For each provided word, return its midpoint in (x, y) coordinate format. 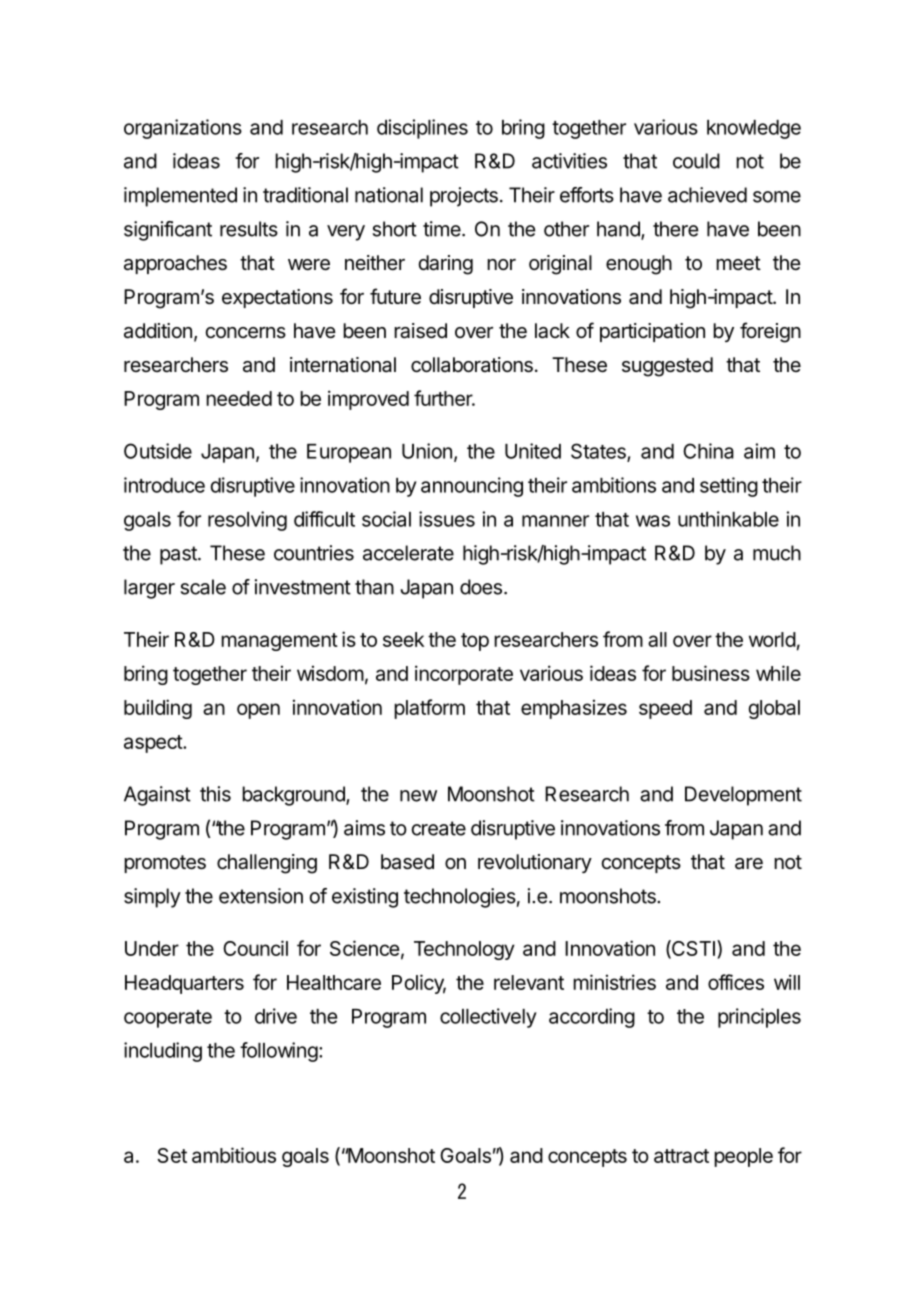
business (711, 673)
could (696, 161)
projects (464, 197)
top (475, 642)
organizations (183, 129)
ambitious (234, 1155)
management (279, 642)
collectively (488, 1018)
